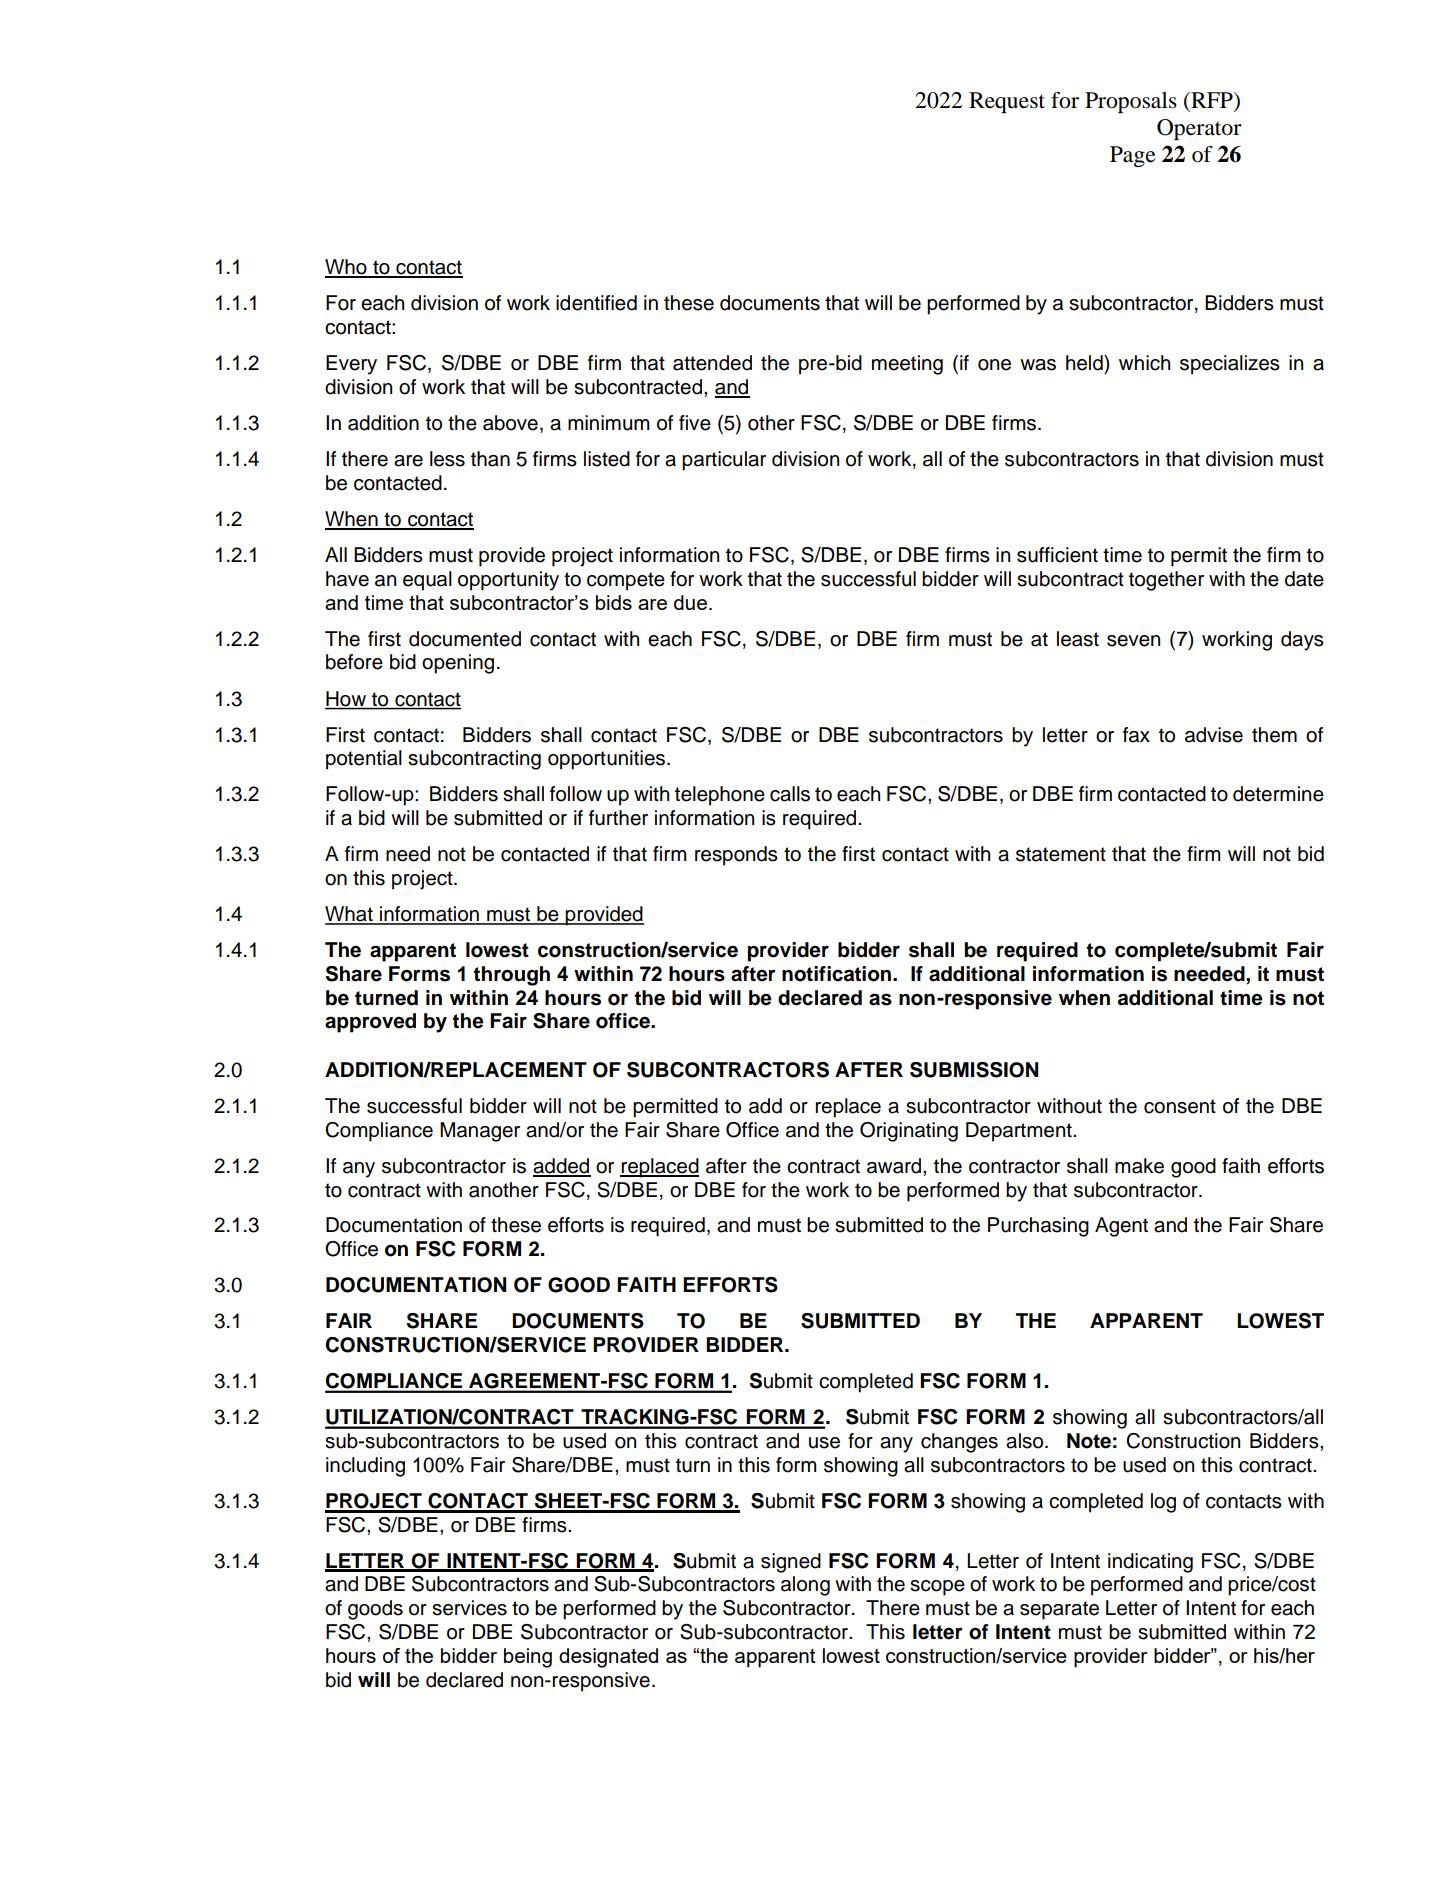  What do you see at coordinates (805, 1586) in the screenshot?
I see `along` at bounding box center [805, 1586].
